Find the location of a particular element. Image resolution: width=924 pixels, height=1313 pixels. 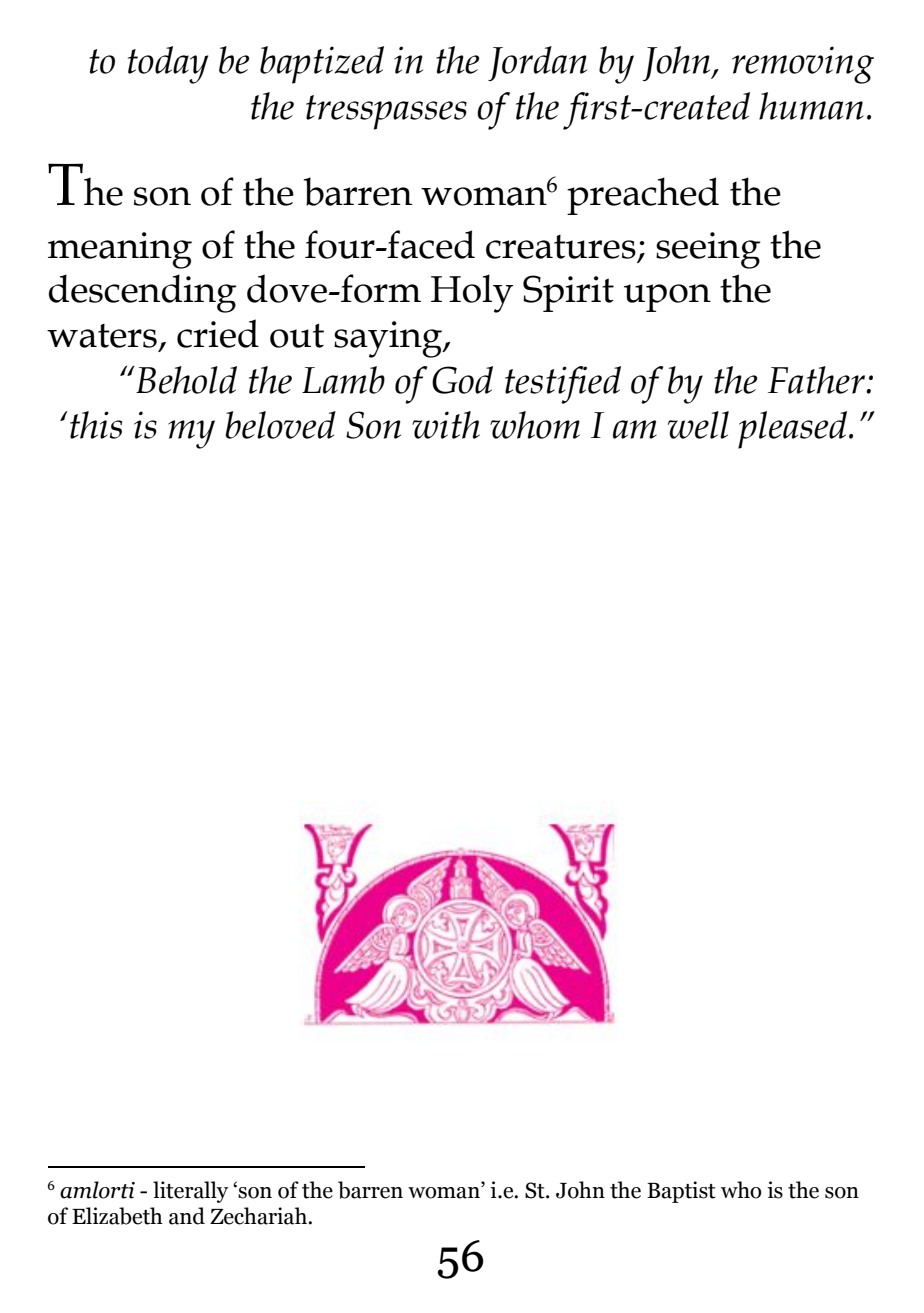

with is located at coordinates (446, 425).
